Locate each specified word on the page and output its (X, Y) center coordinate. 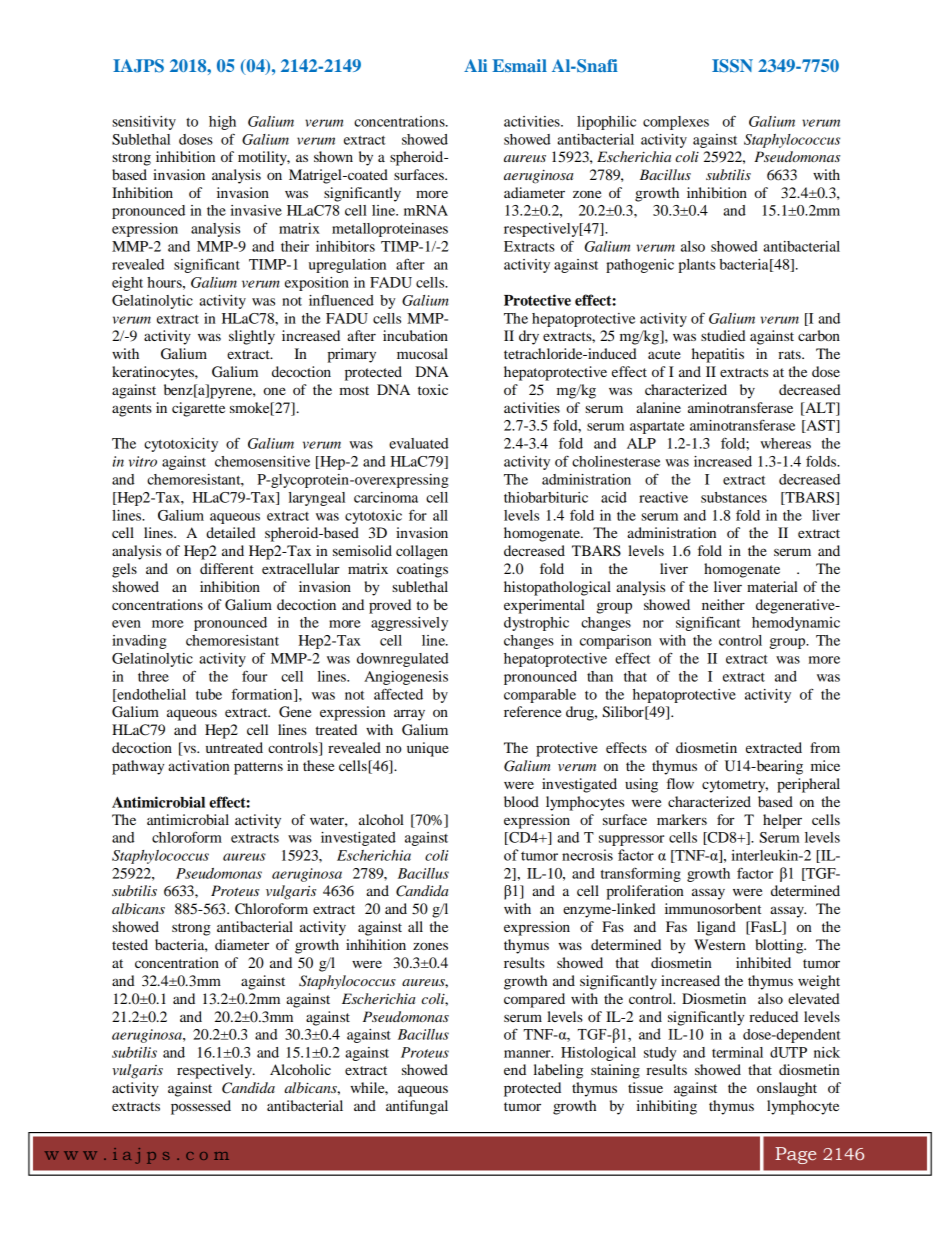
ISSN (732, 66)
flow (680, 783)
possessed (201, 1107)
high (222, 123)
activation (199, 765)
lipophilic (606, 123)
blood (521, 801)
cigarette (198, 409)
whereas (785, 443)
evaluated (419, 443)
